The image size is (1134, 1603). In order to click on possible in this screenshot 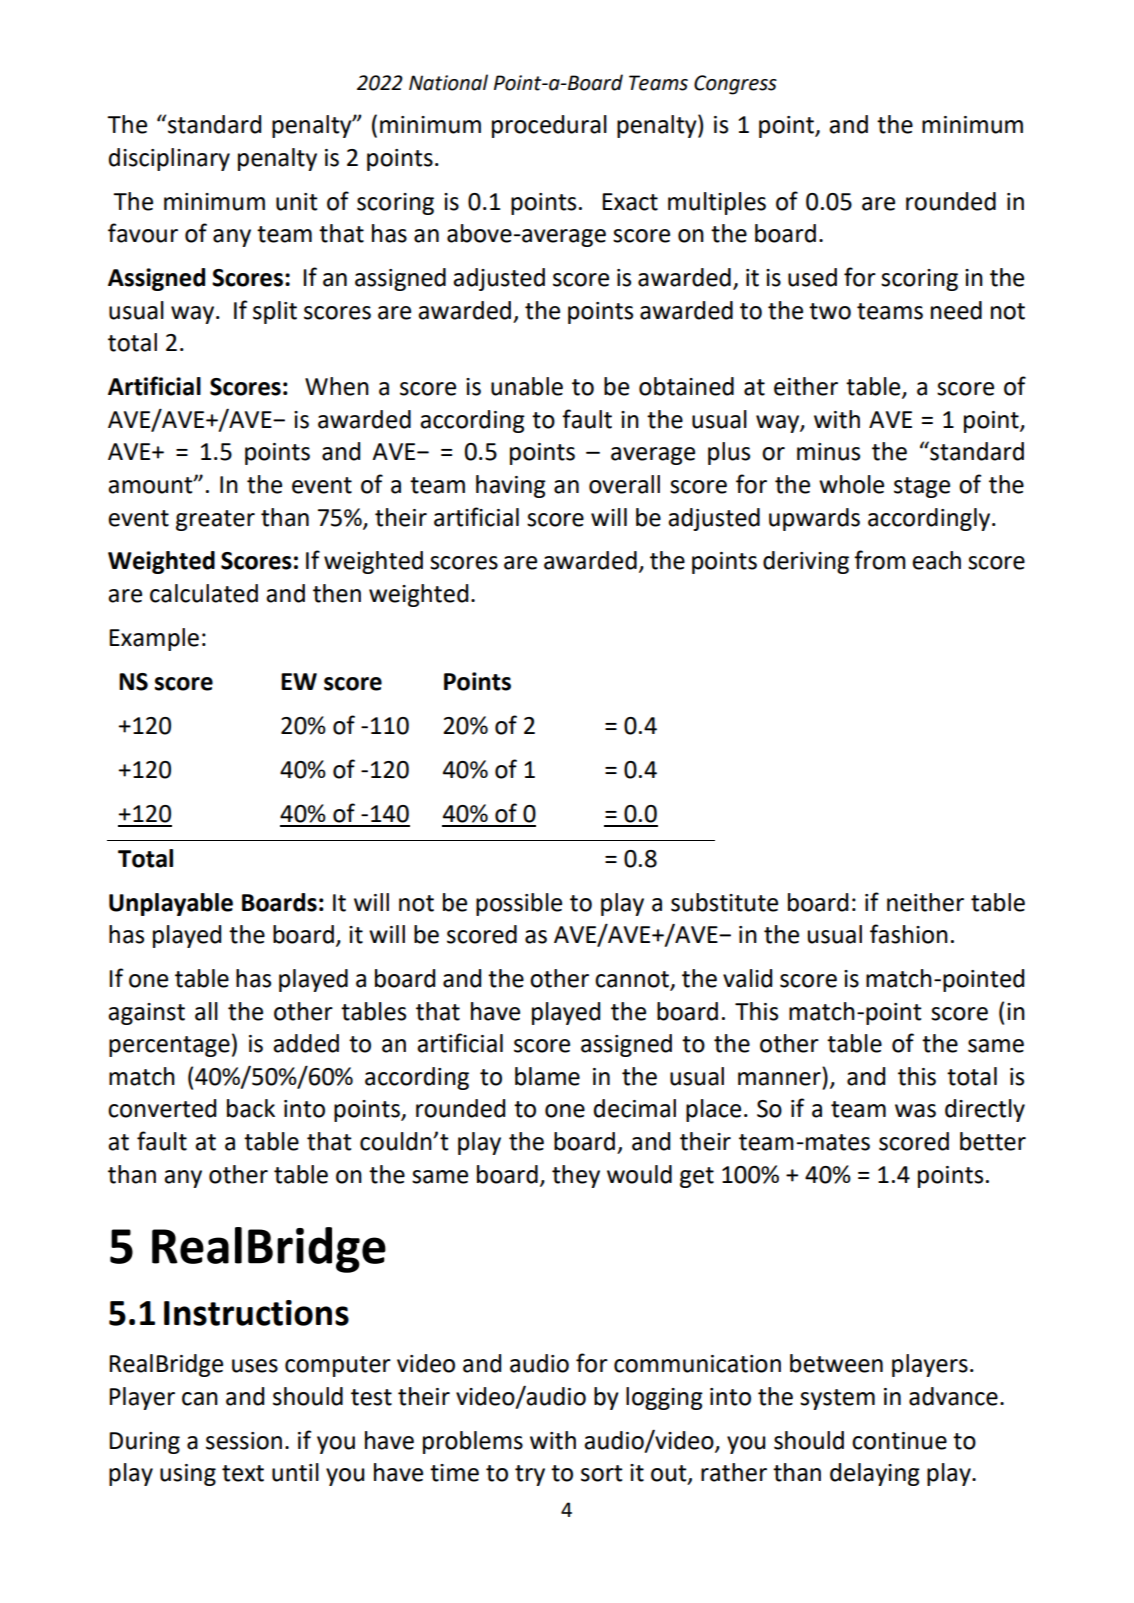, I will do `click(519, 904)`.
